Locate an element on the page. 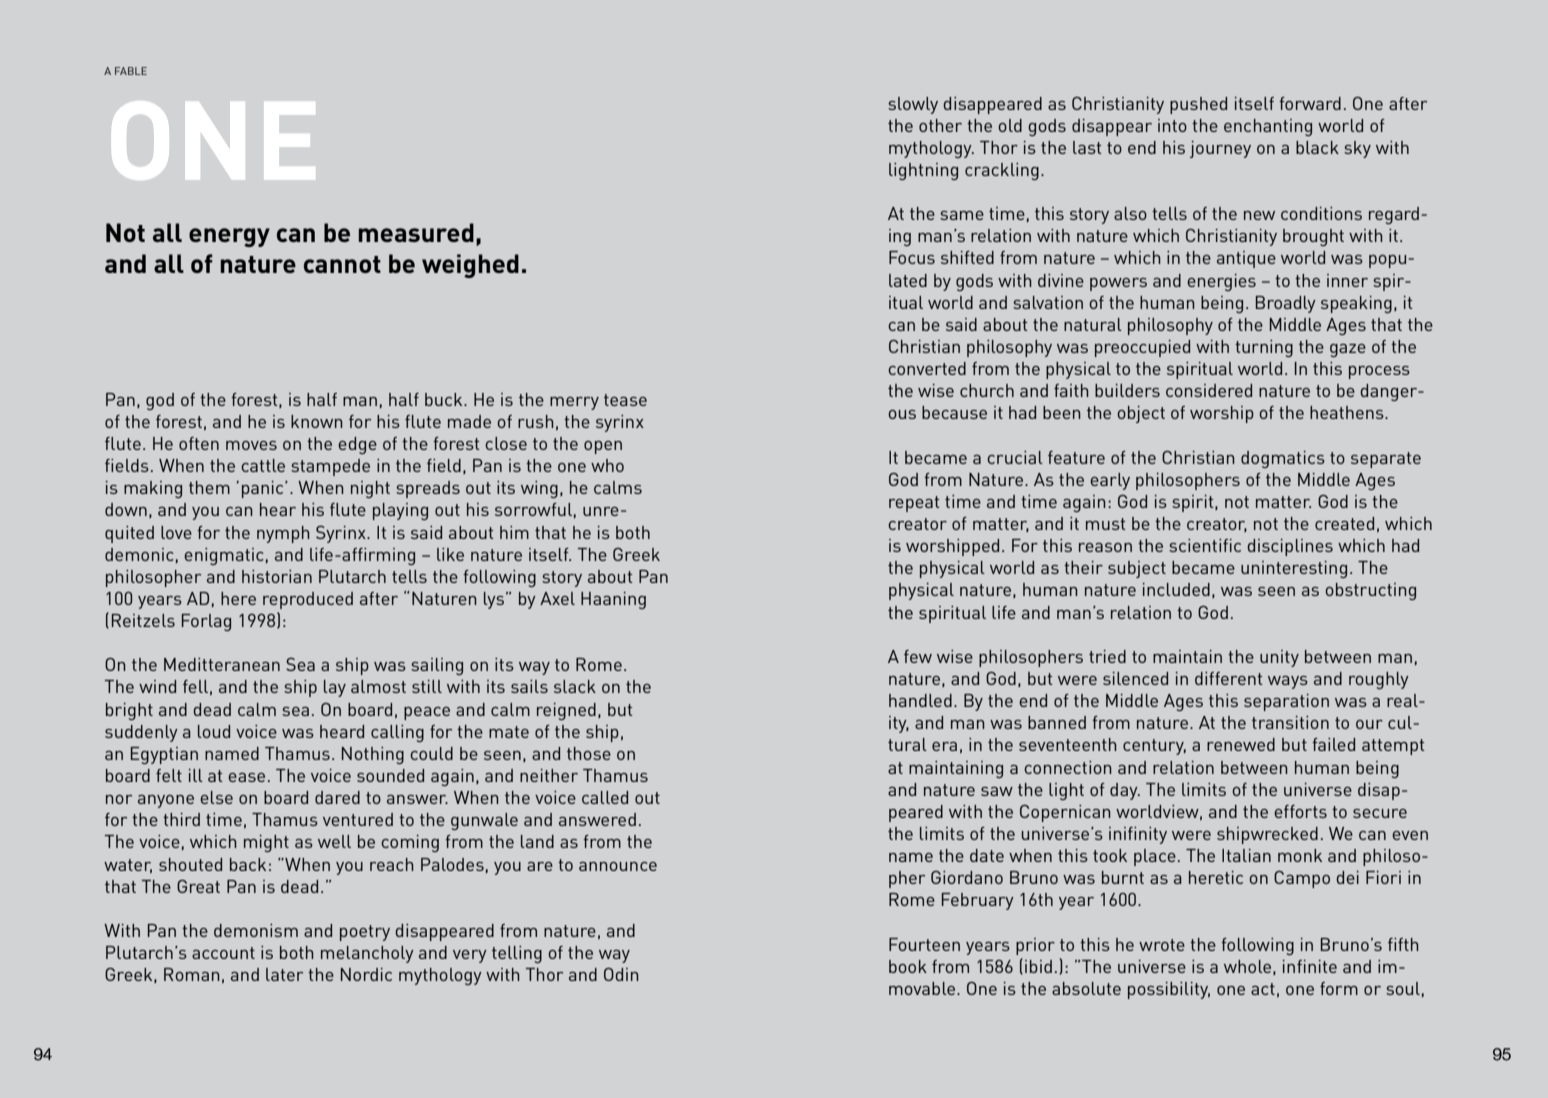  different is located at coordinates (1229, 678).
